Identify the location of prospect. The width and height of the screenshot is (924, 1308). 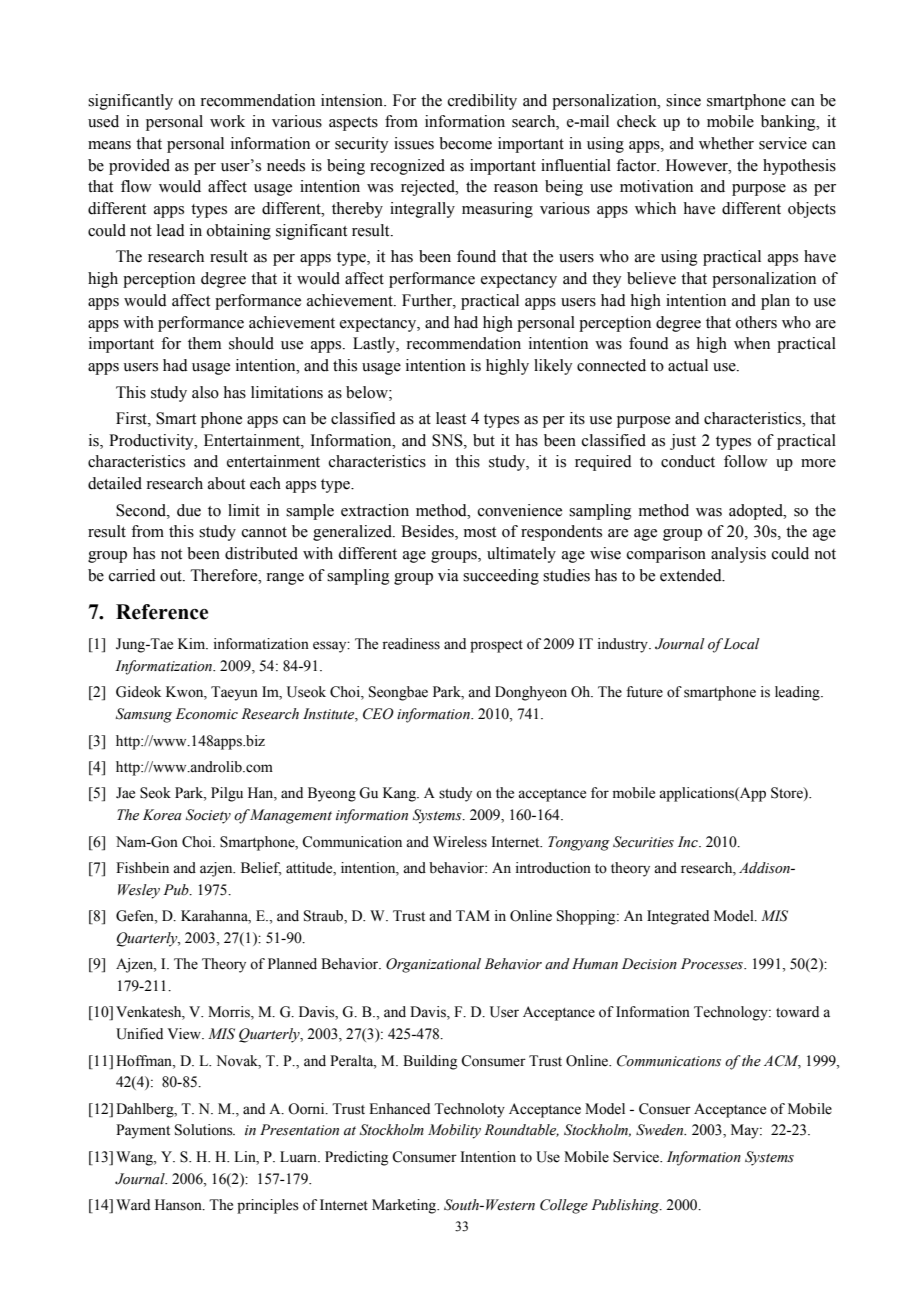
(496, 646).
